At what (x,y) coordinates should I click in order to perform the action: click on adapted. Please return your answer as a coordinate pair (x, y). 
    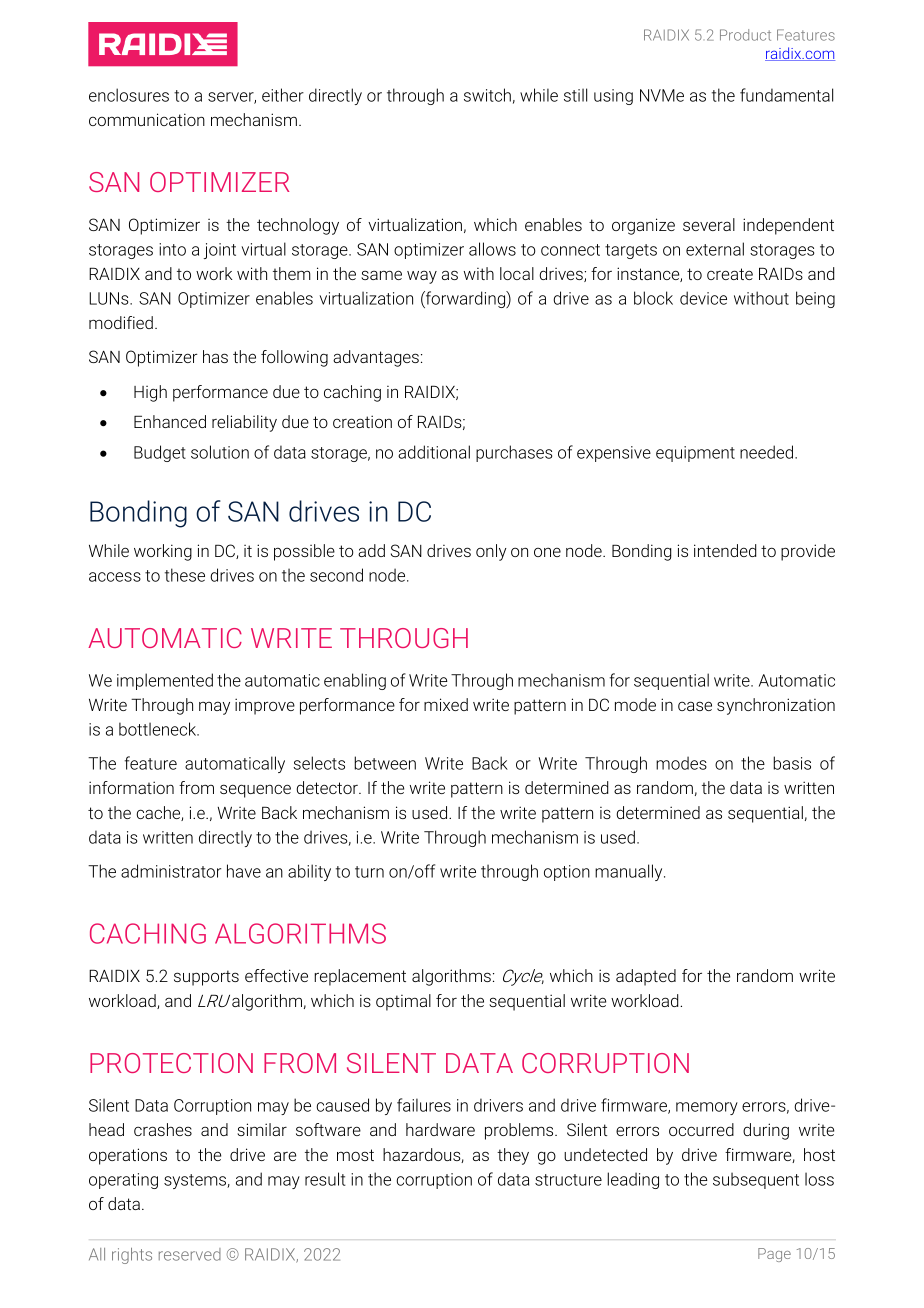
    Looking at the image, I should click on (646, 977).
